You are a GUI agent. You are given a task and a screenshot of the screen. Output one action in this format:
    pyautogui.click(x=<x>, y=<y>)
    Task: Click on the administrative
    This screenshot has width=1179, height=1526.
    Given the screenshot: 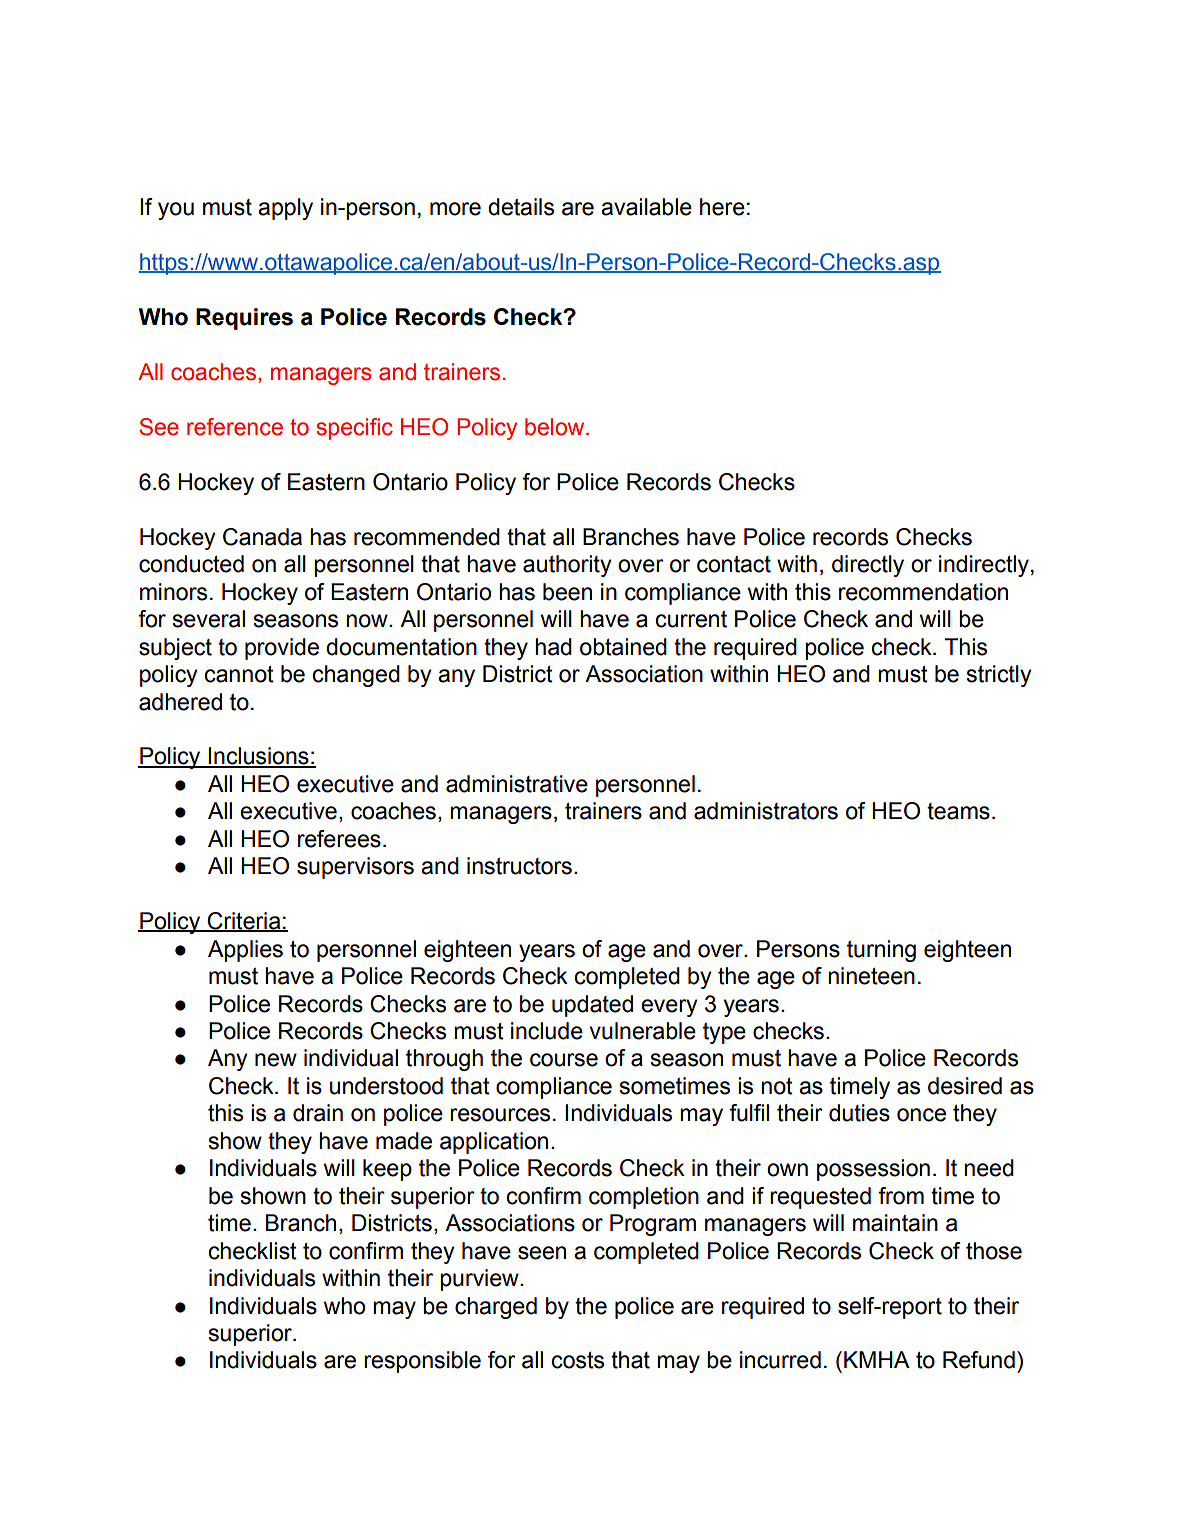 What is the action you would take?
    pyautogui.click(x=517, y=784)
